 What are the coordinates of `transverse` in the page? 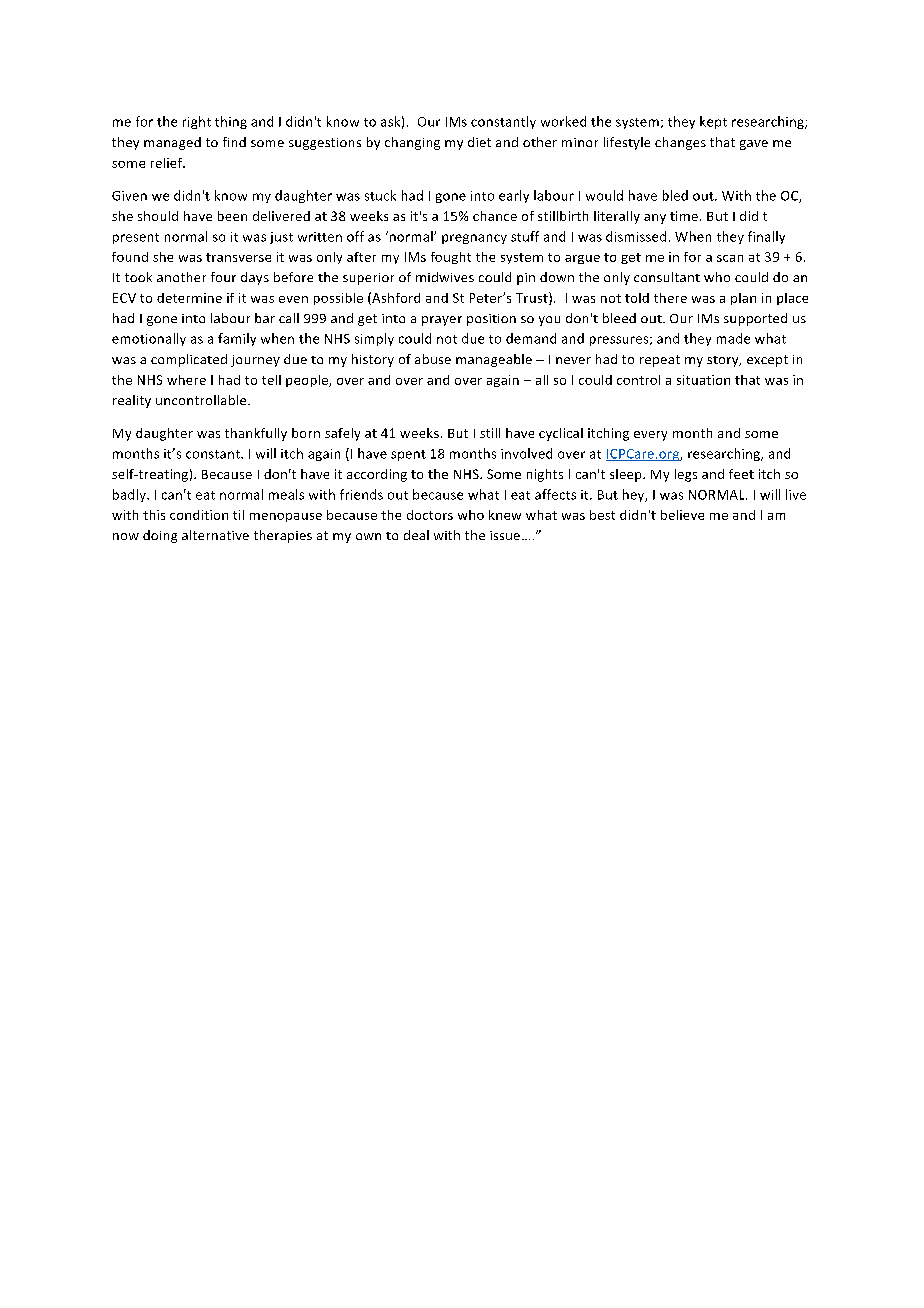 It's located at (238, 257).
